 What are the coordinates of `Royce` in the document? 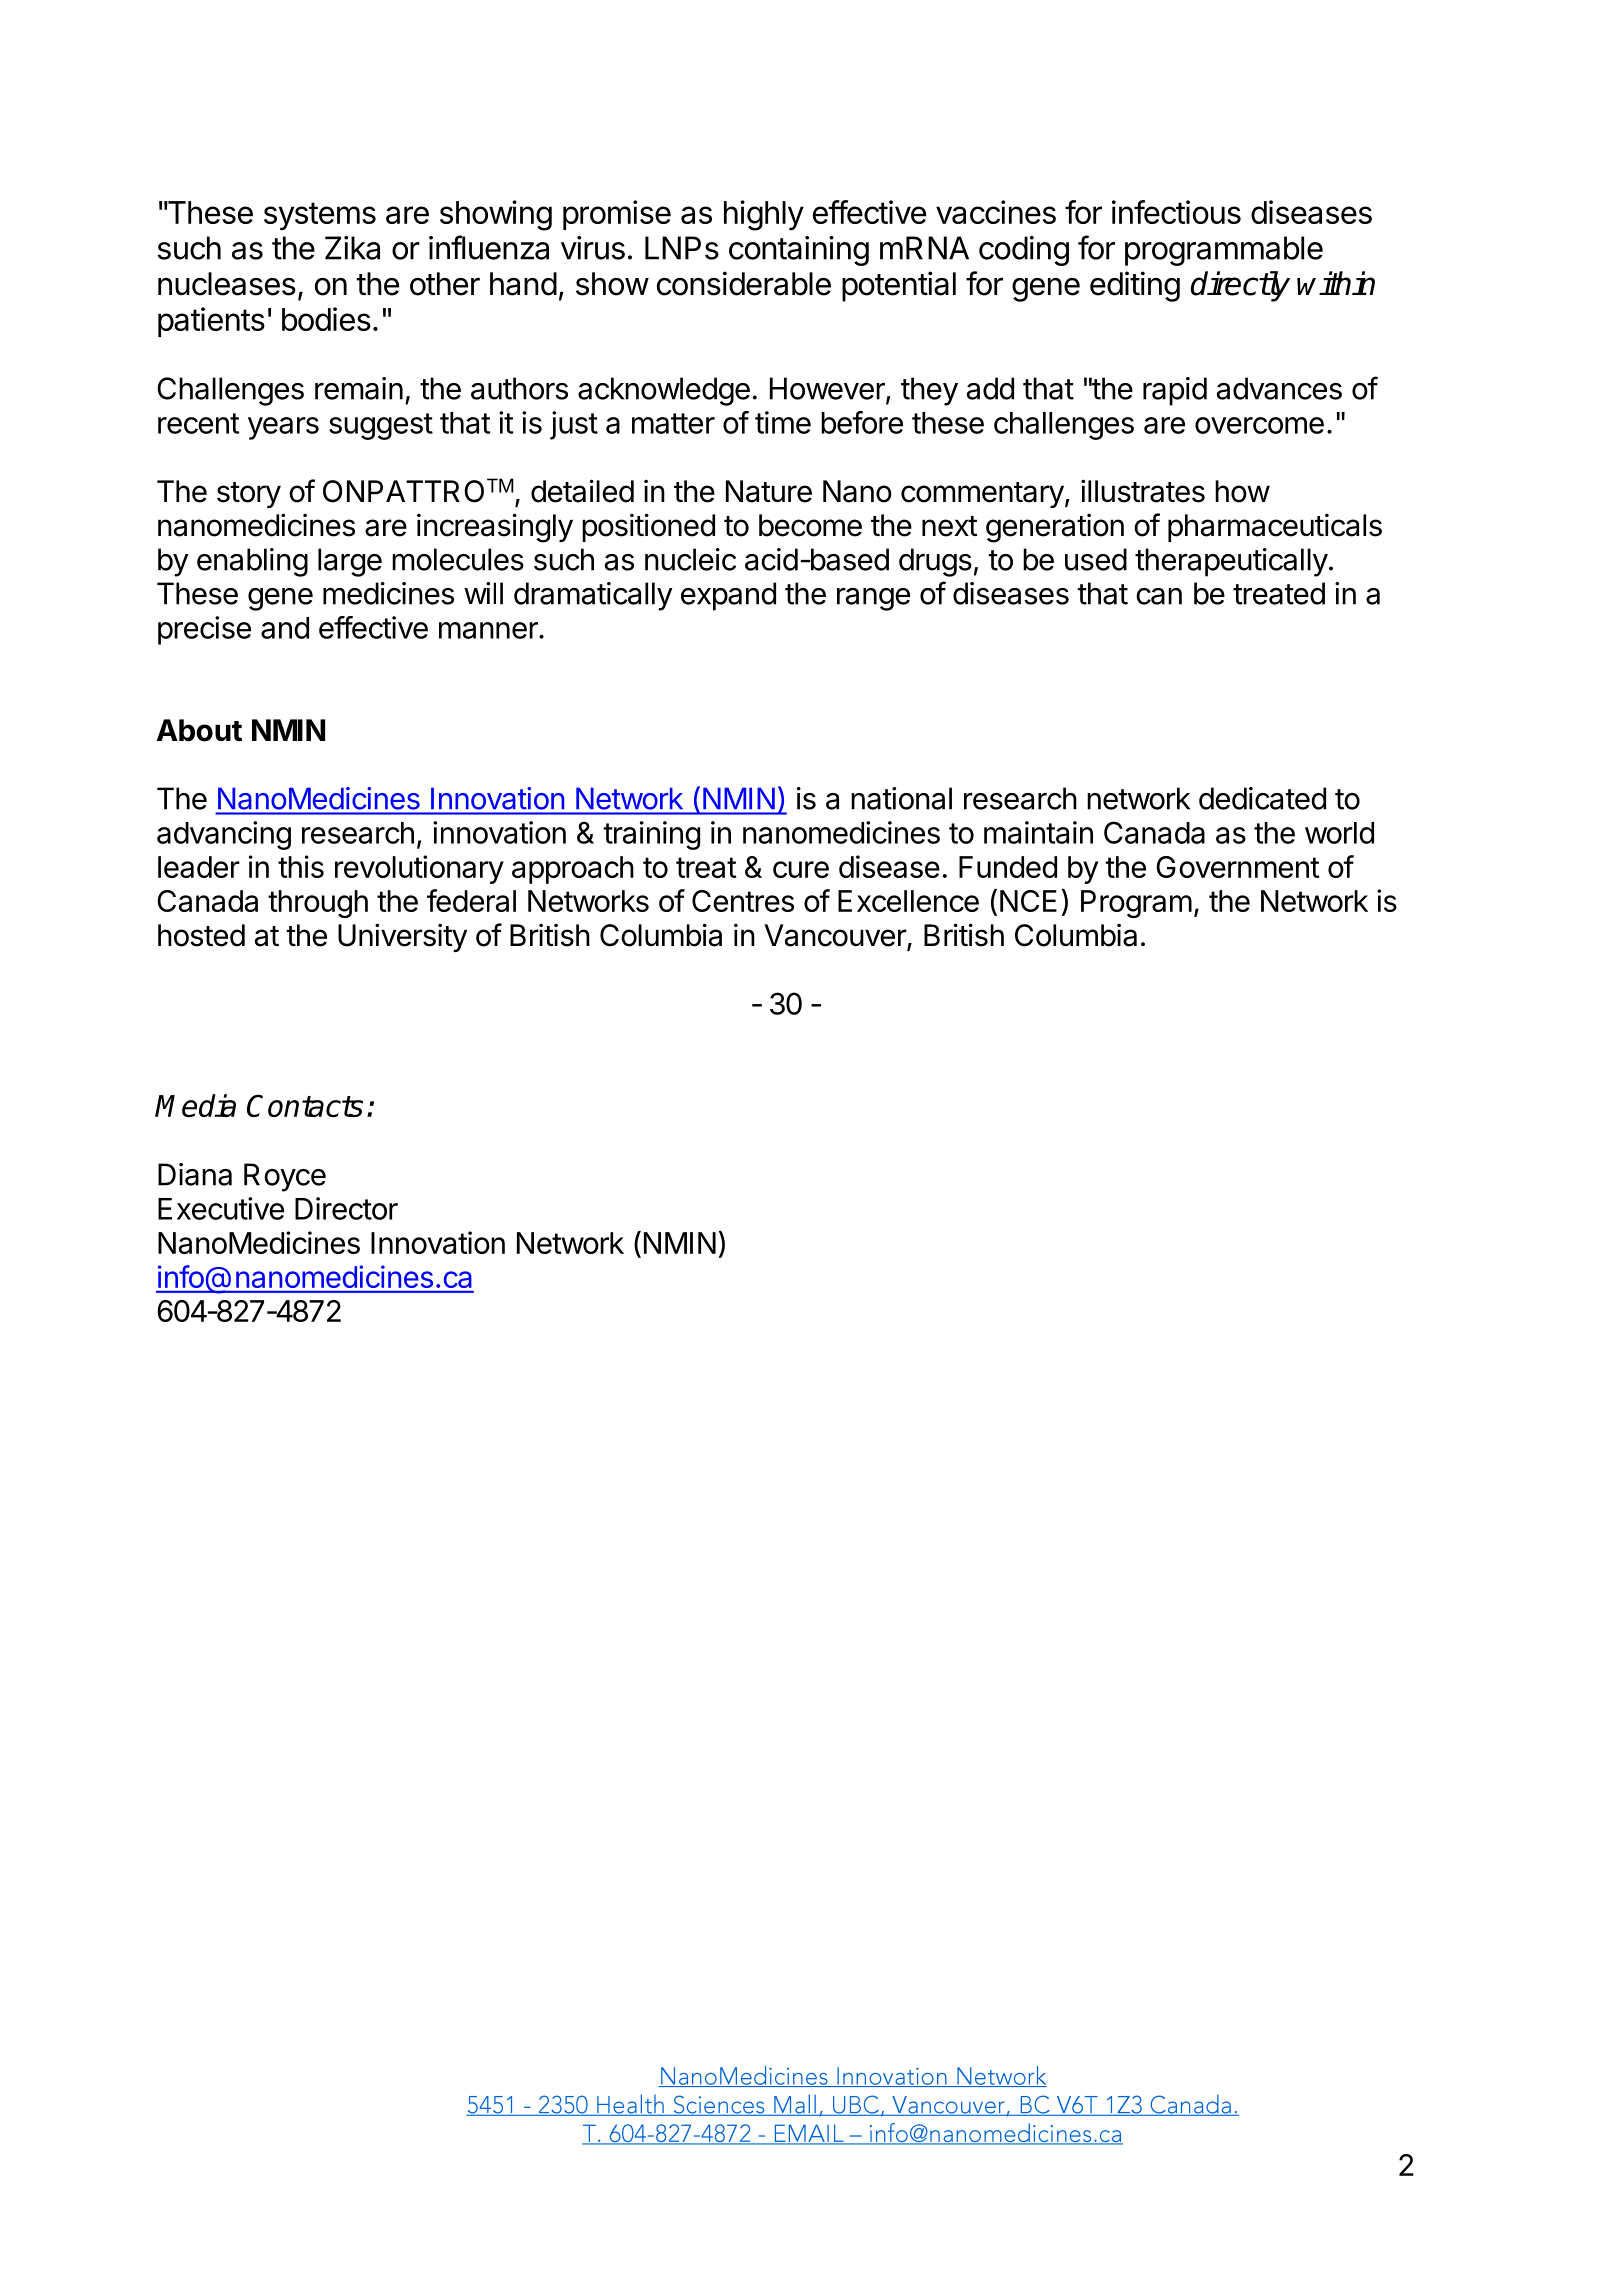 It's located at (285, 1177).
